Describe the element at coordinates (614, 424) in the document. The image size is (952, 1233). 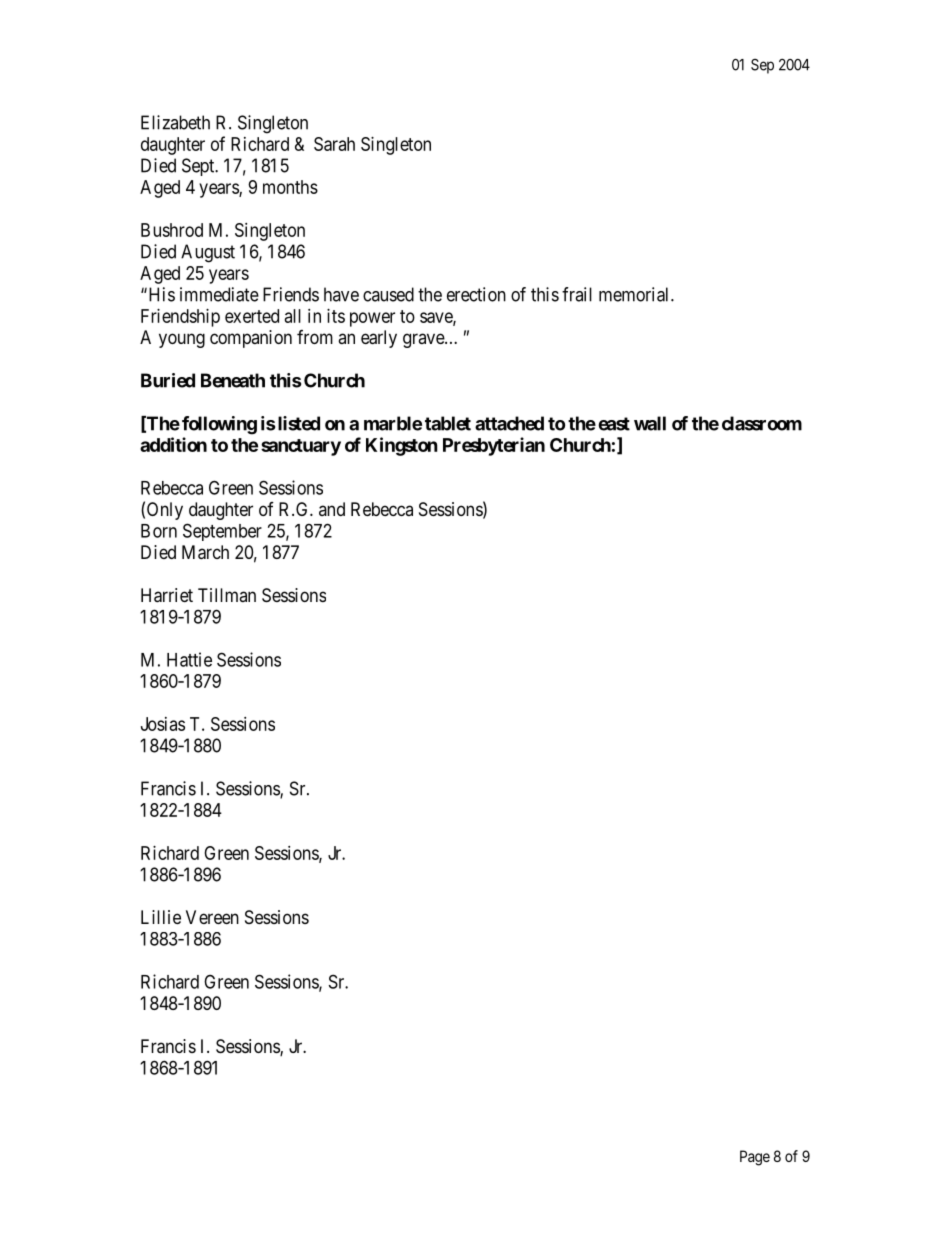
I see `east` at that location.
